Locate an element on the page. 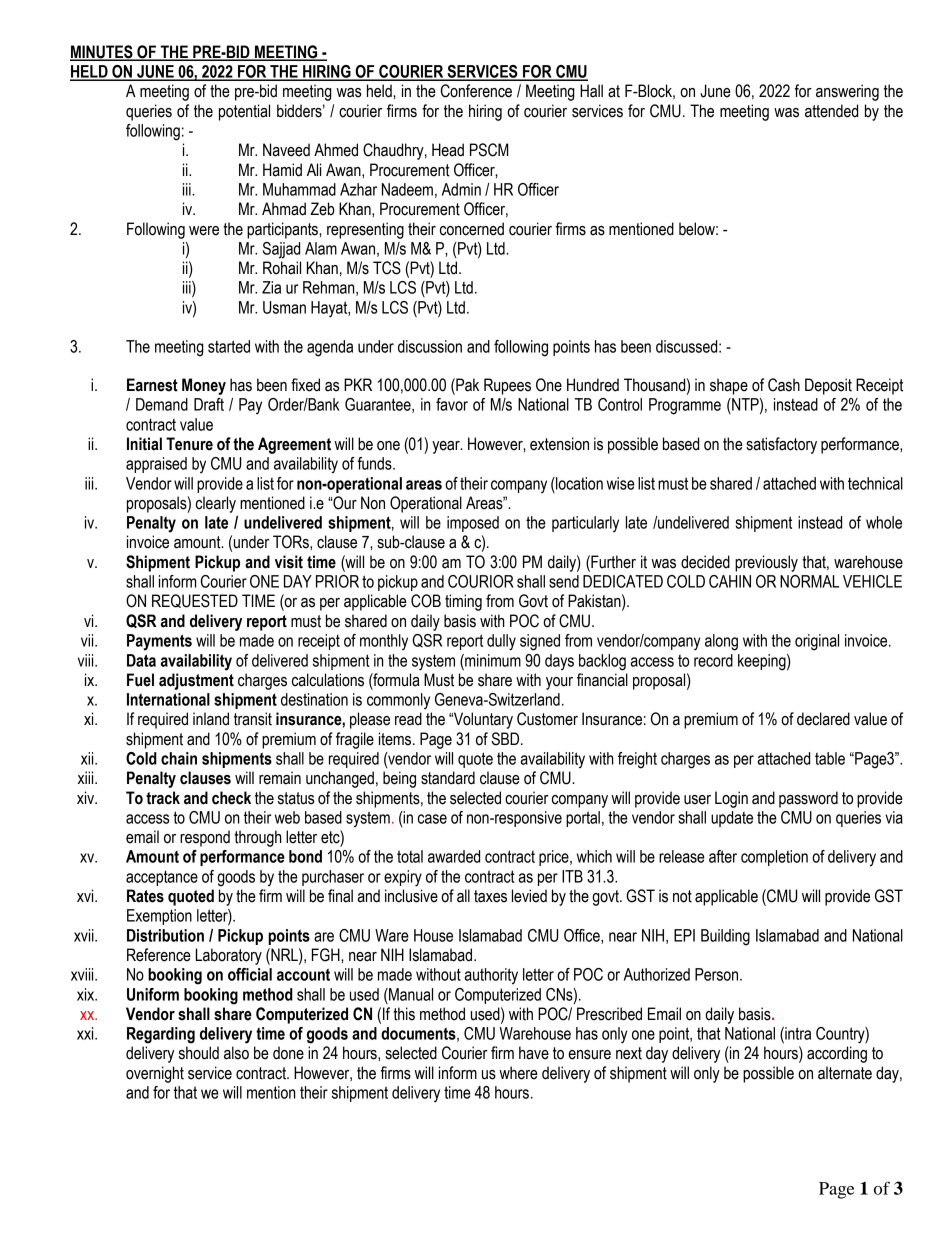  should is located at coordinates (199, 1053).
